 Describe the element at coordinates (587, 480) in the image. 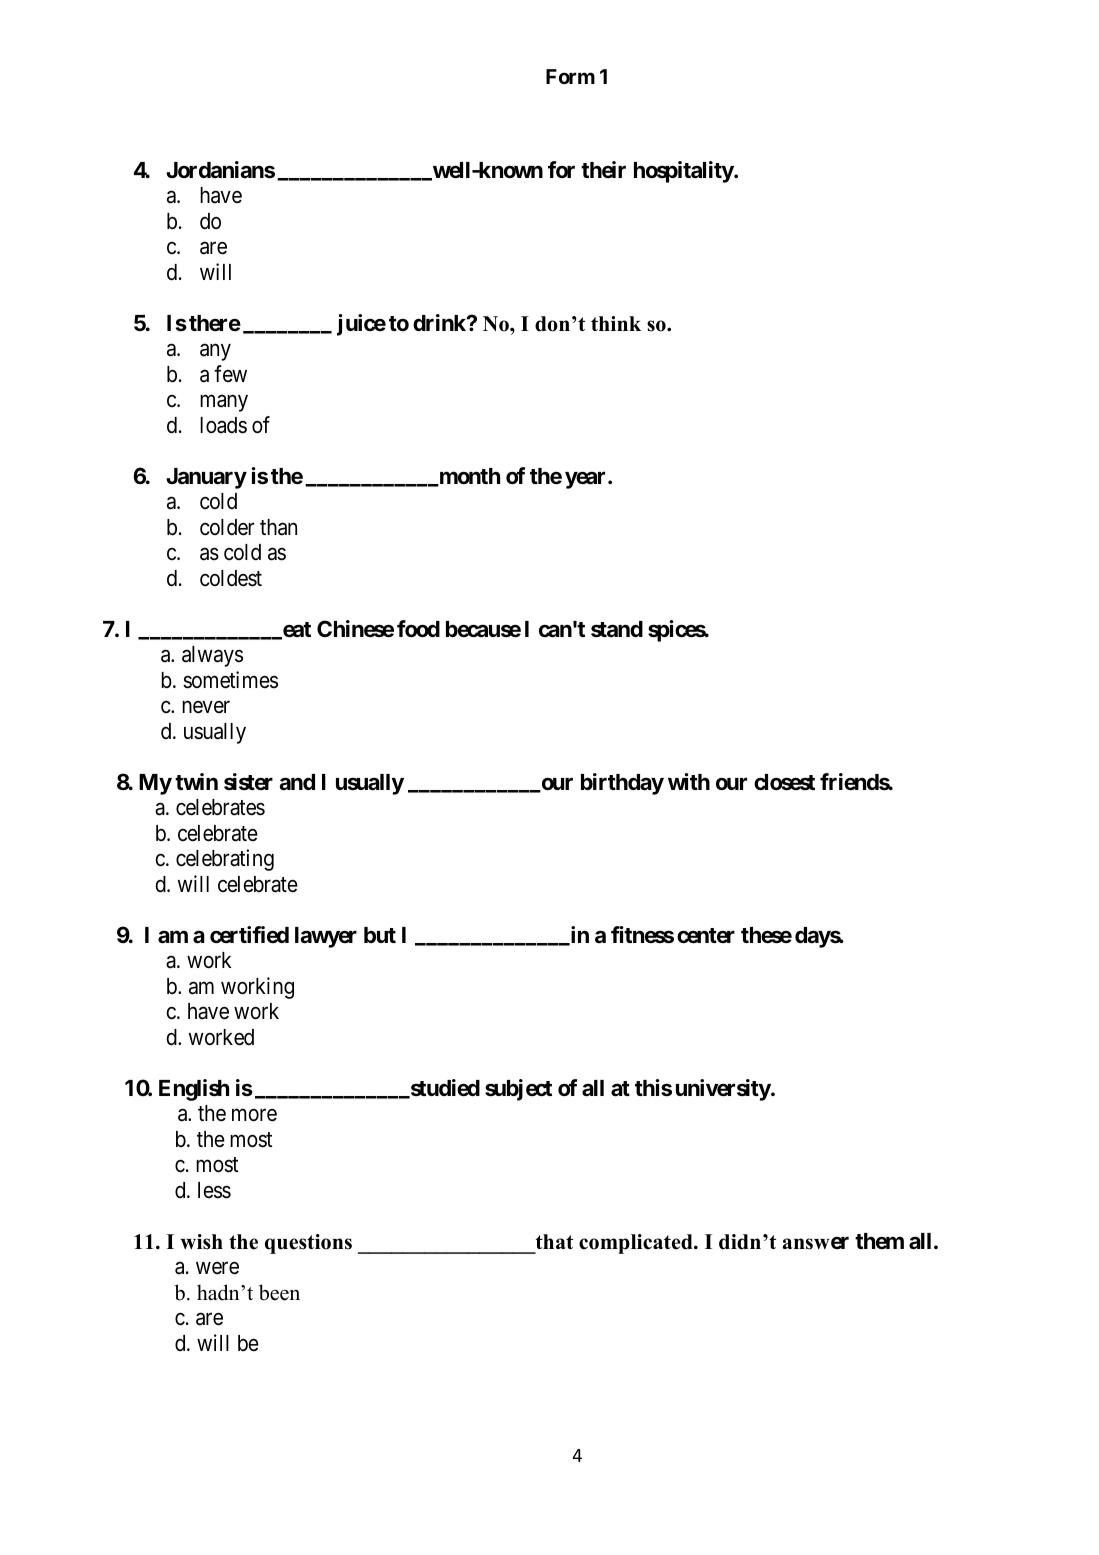

I see `year` at that location.
